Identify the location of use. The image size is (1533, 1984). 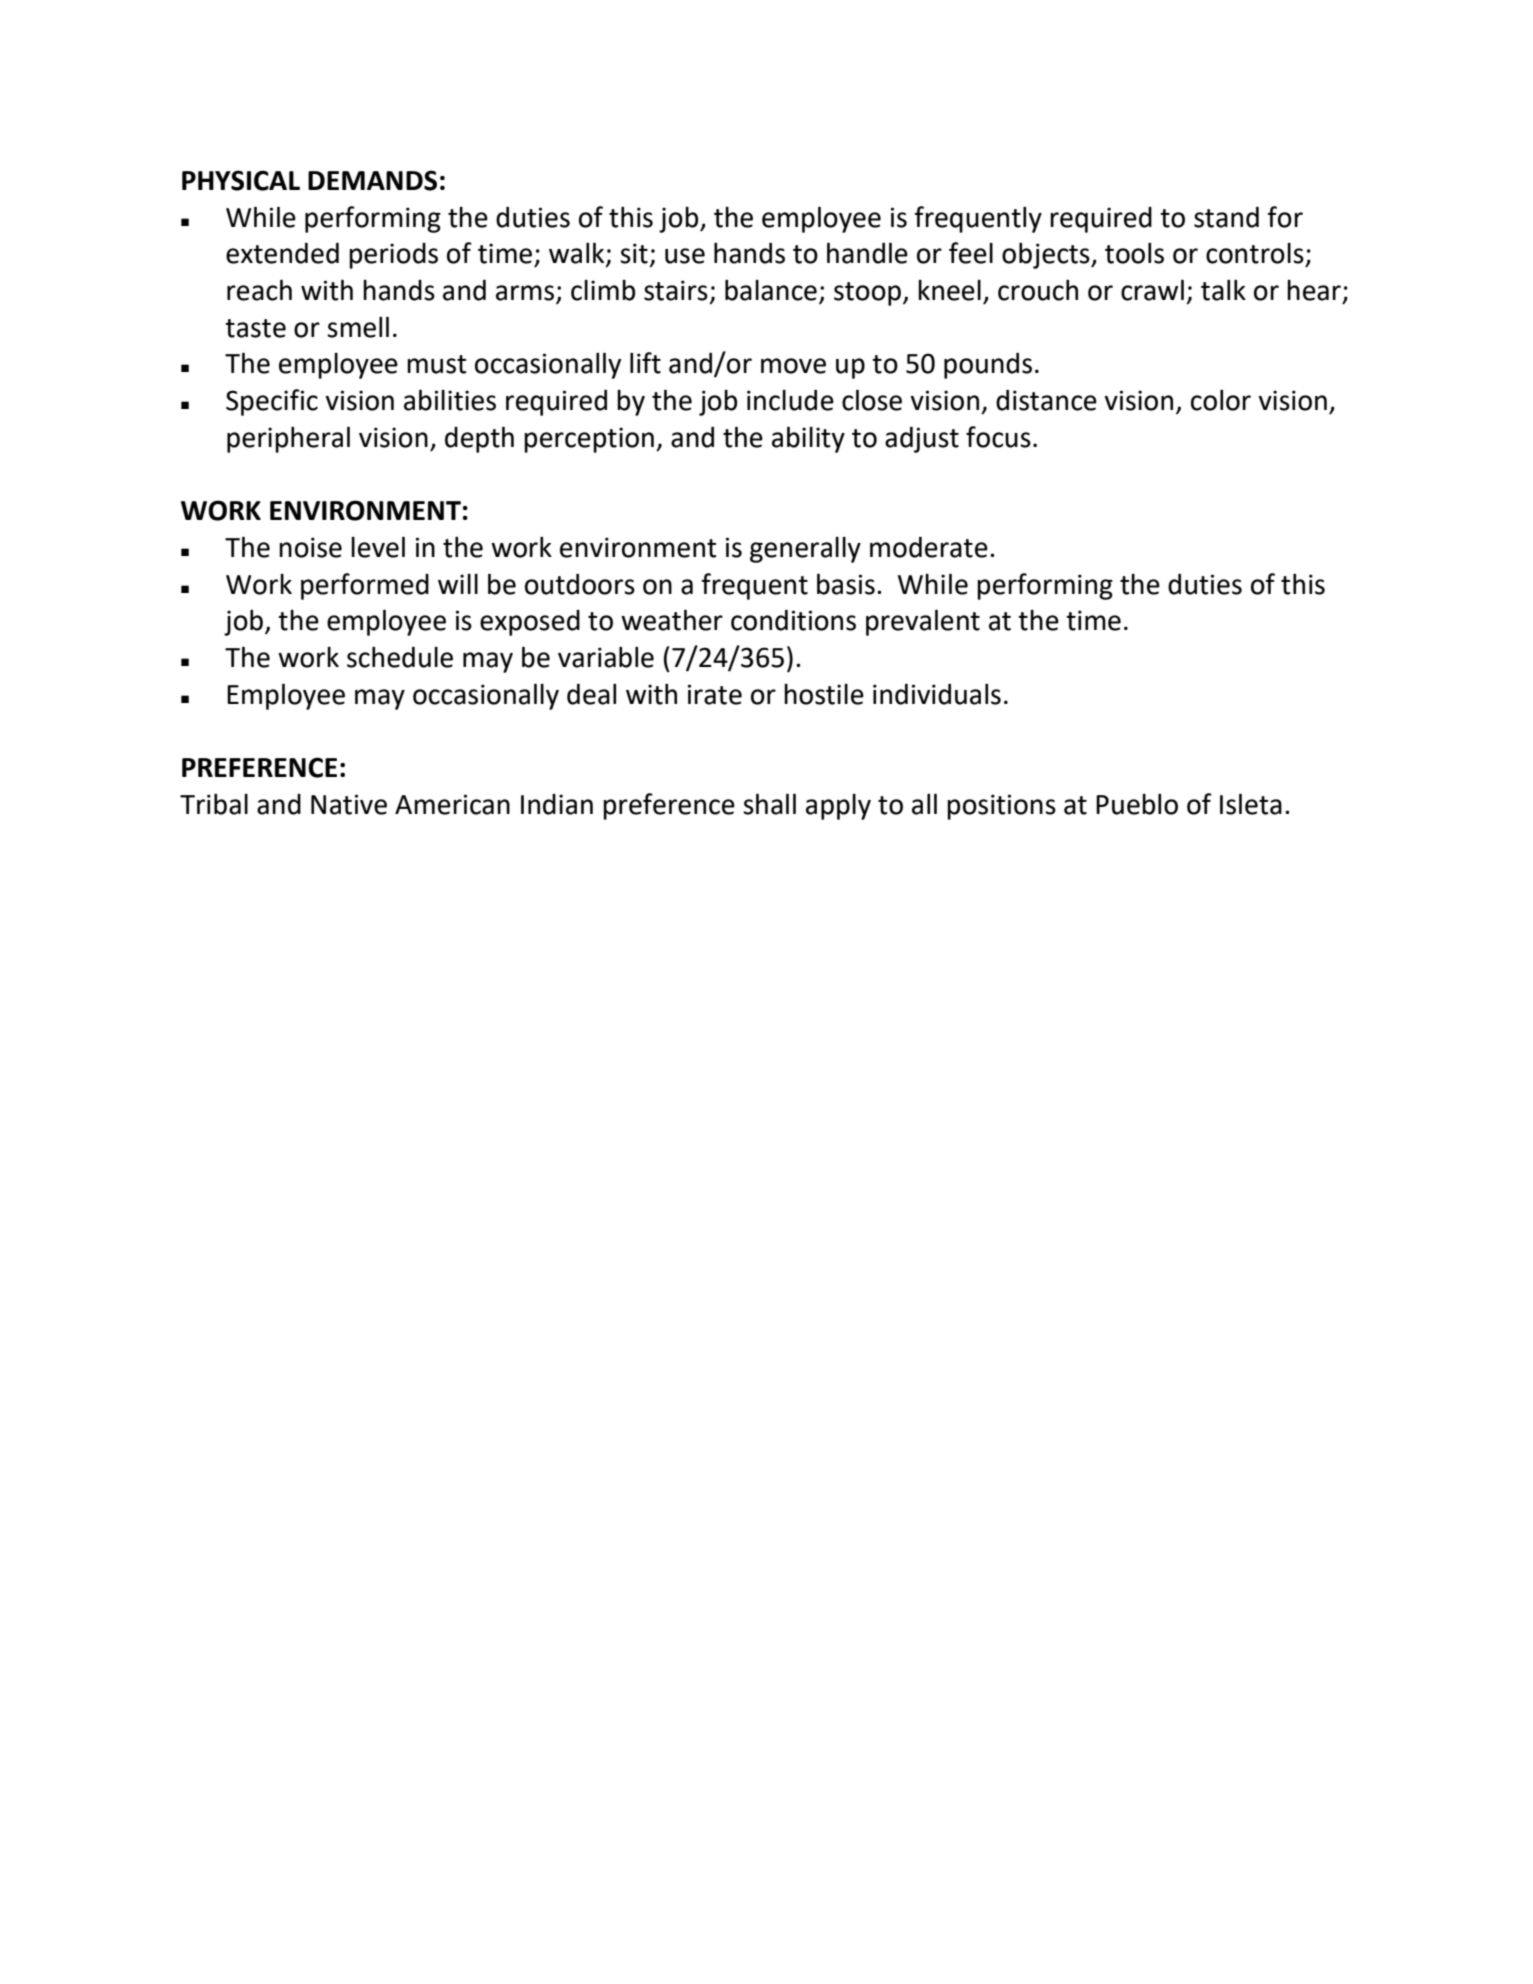
(685, 256).
